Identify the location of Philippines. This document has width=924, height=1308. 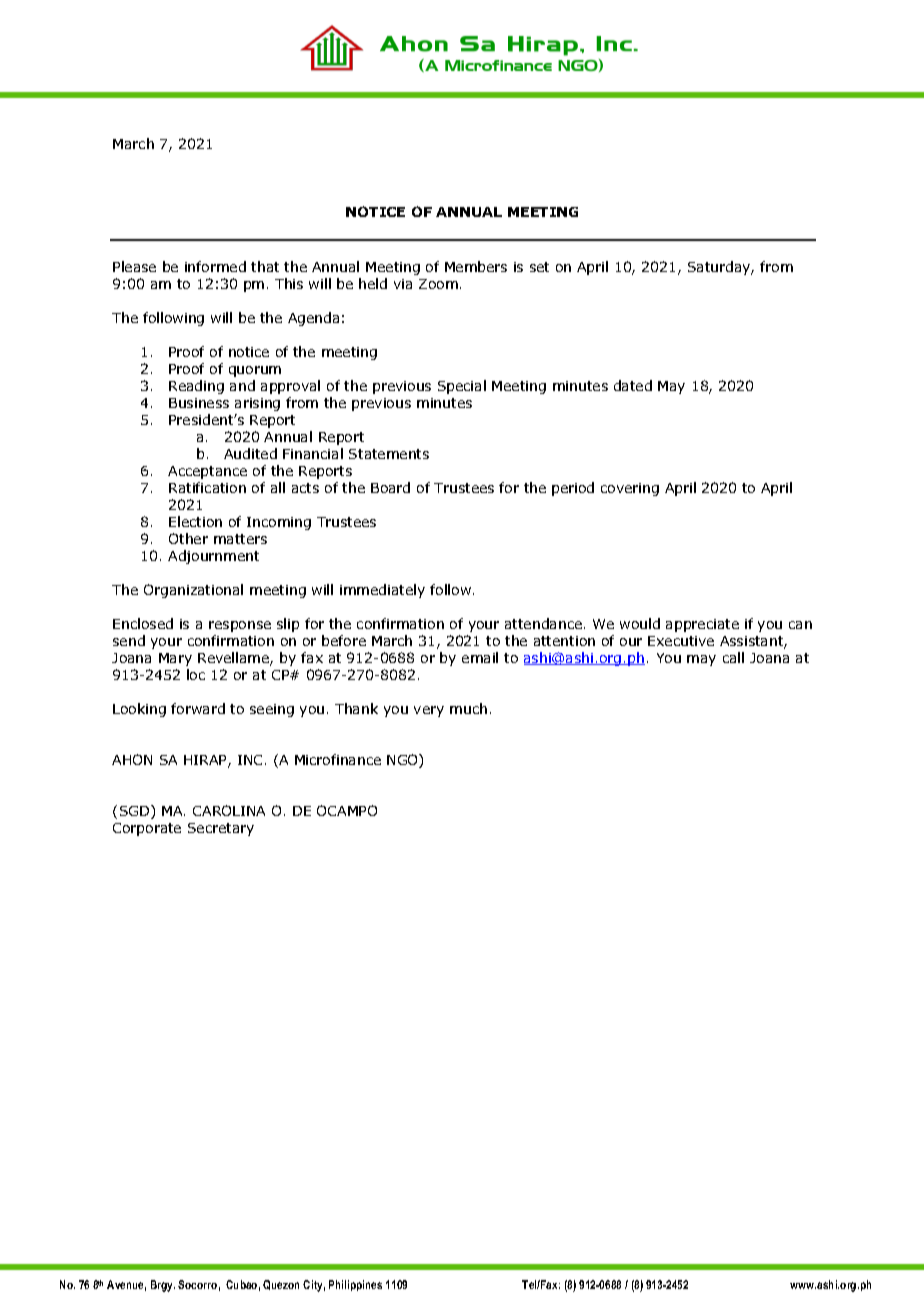
(355, 1285).
